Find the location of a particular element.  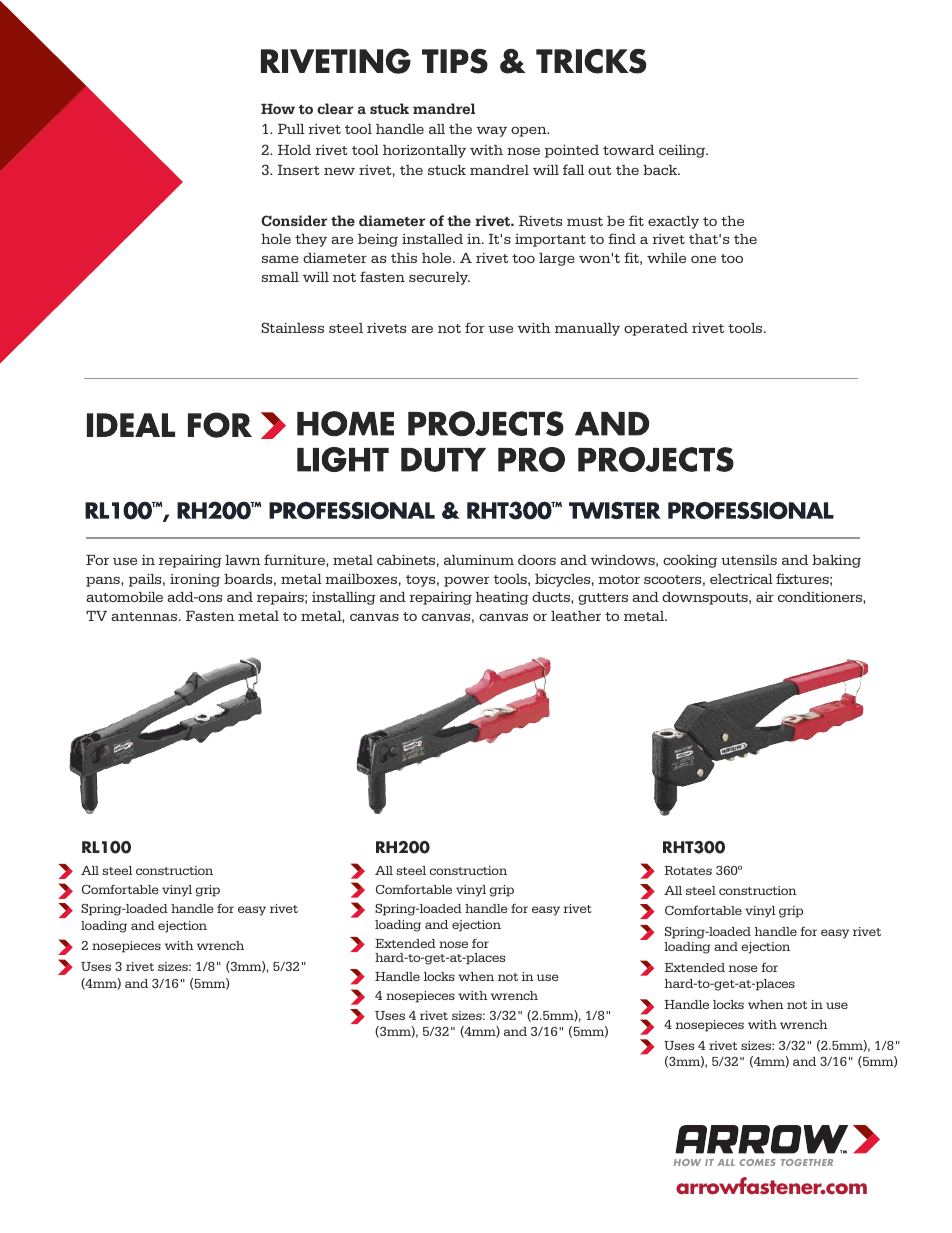

leather is located at coordinates (576, 616).
